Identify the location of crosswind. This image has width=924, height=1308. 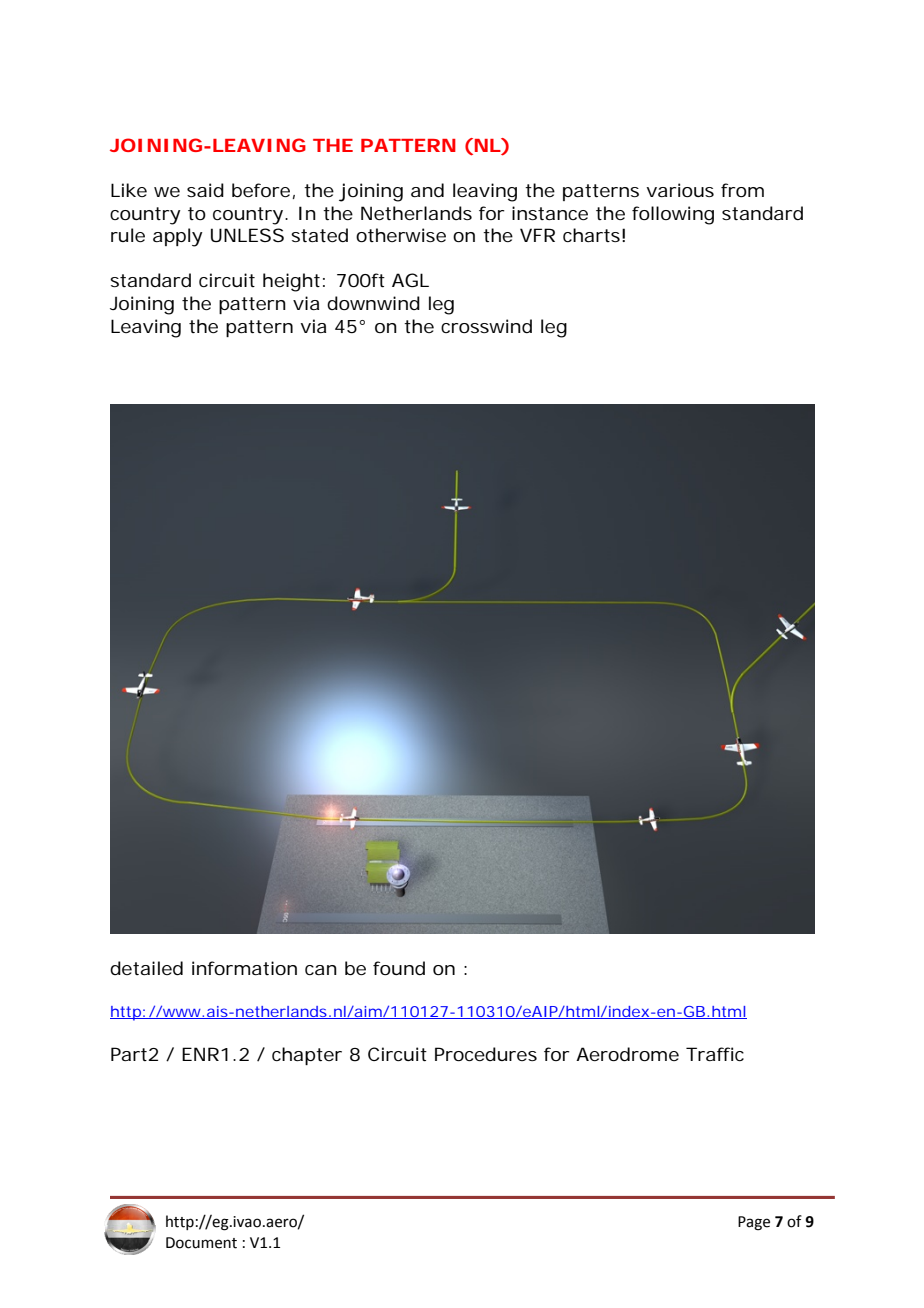
(486, 326).
